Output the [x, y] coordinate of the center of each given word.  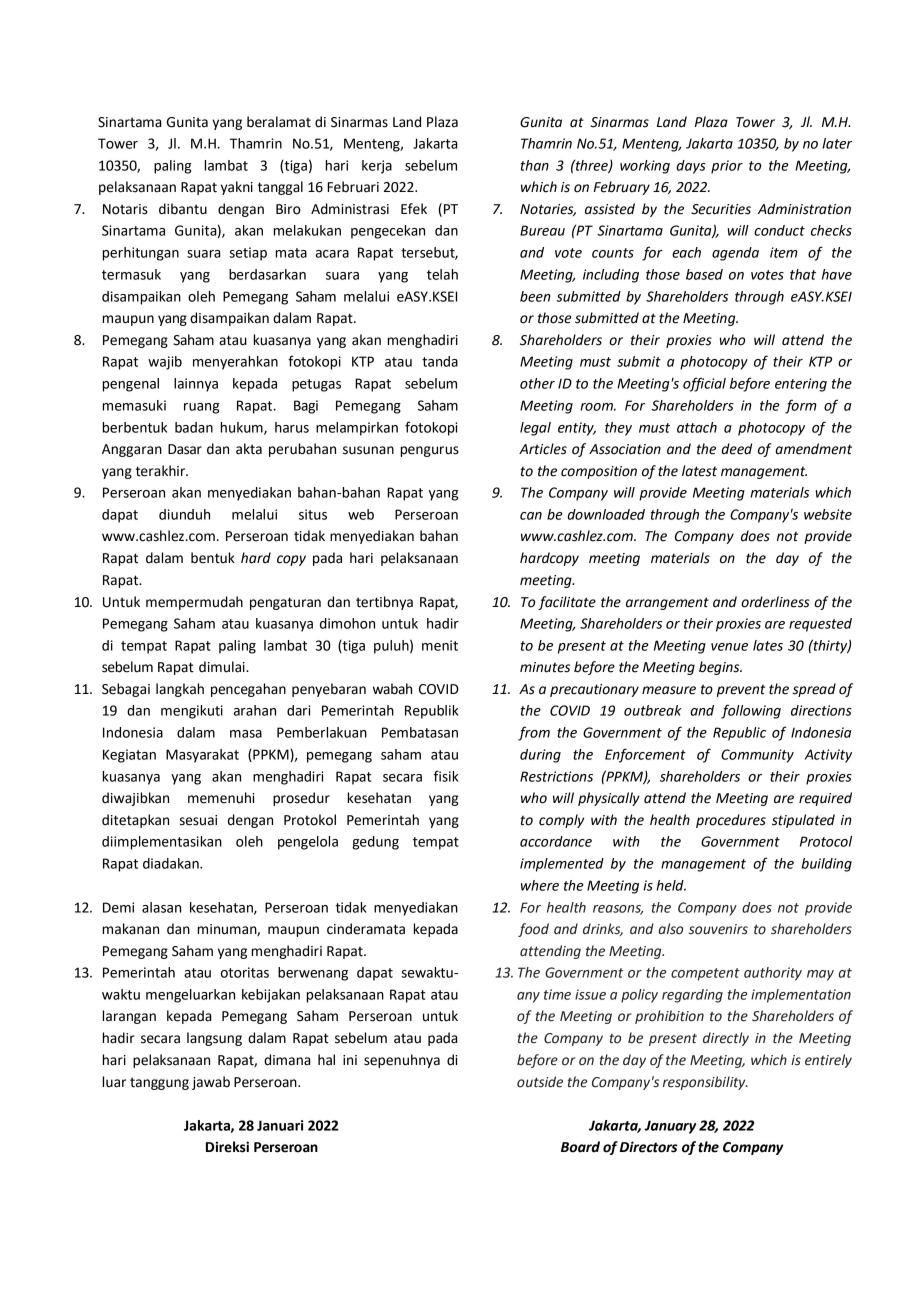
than [534, 165]
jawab [211, 1083]
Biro [288, 209]
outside [540, 1082]
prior [727, 167]
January [670, 1127]
